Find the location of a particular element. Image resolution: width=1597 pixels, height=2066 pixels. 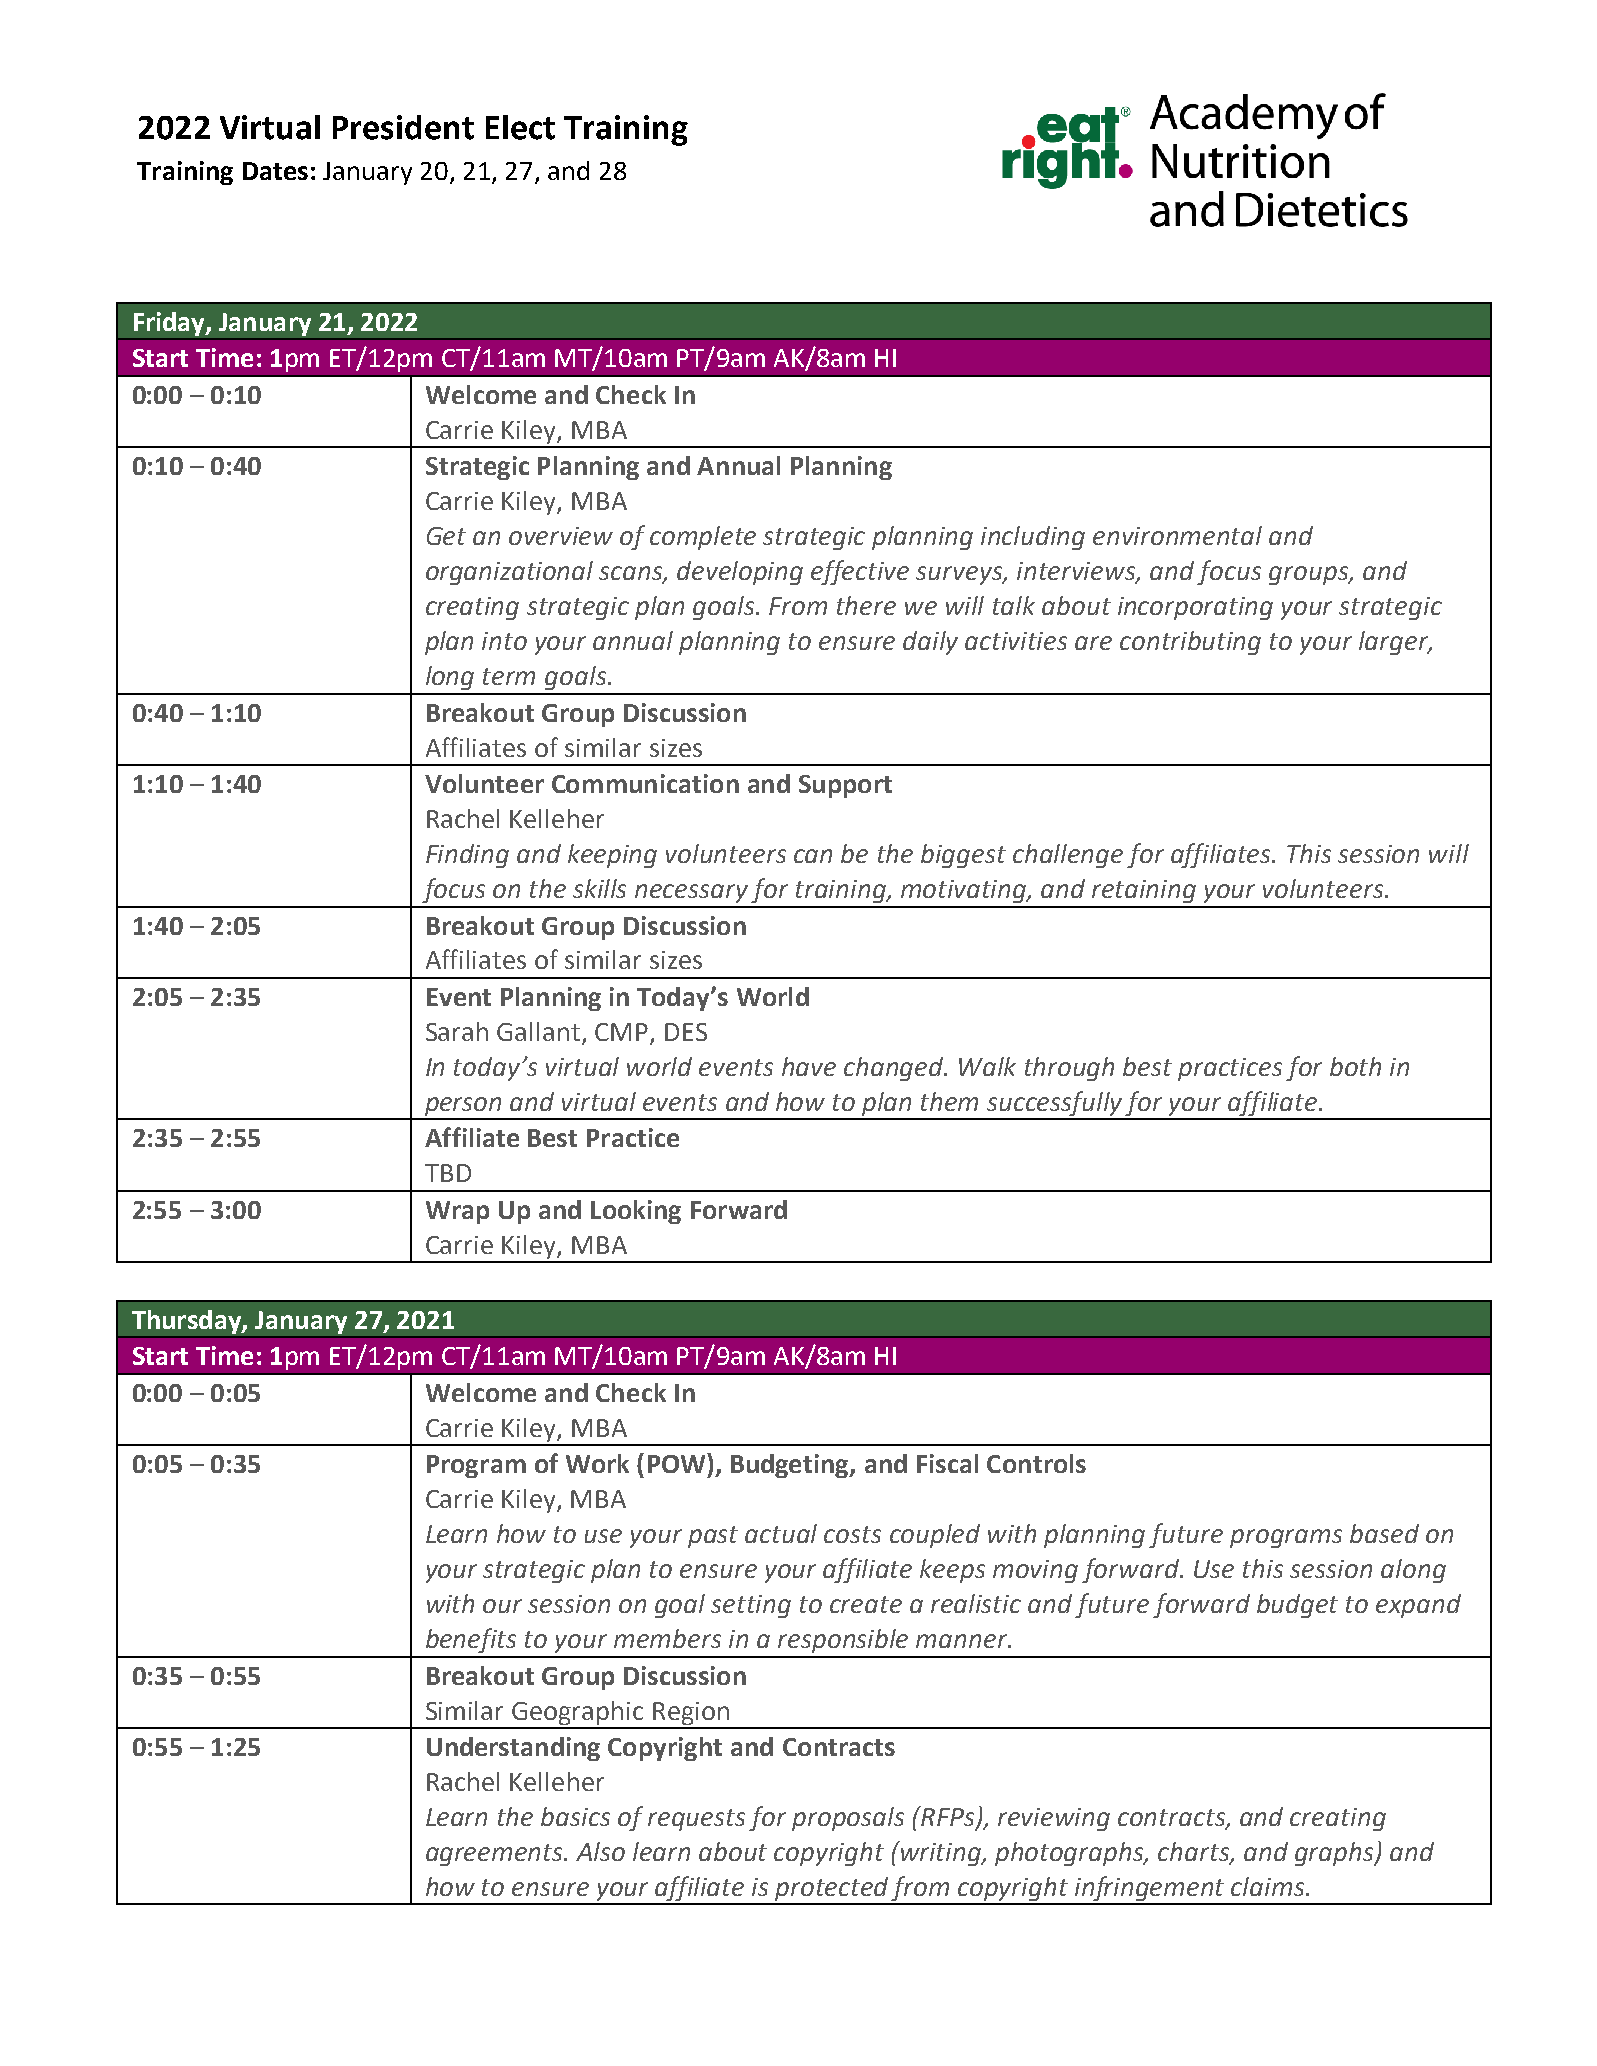

Support is located at coordinates (845, 786).
